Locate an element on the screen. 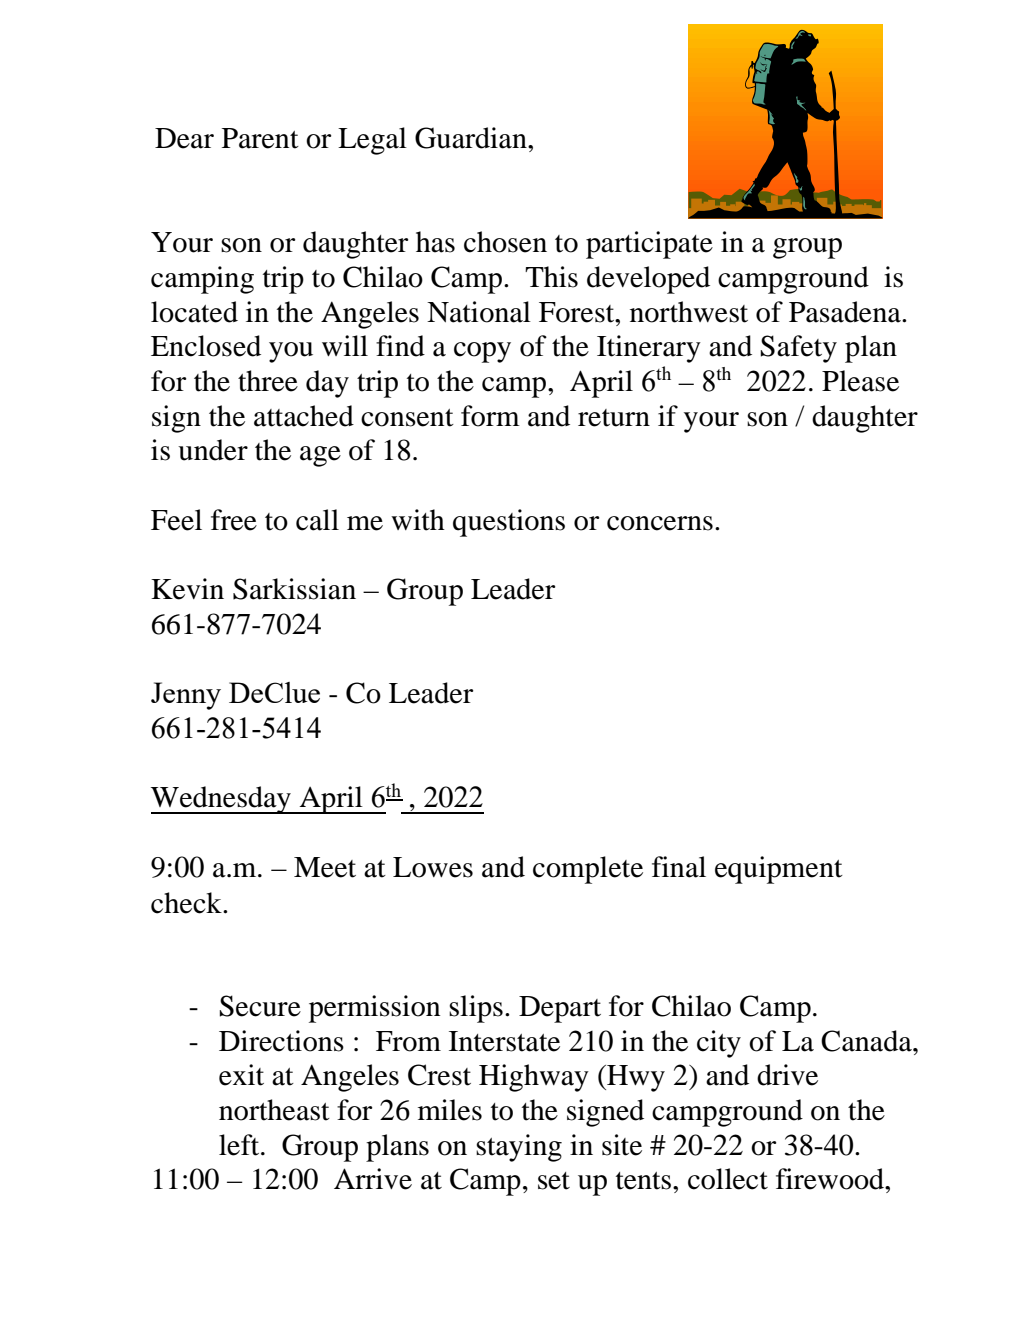  participate is located at coordinates (649, 245).
